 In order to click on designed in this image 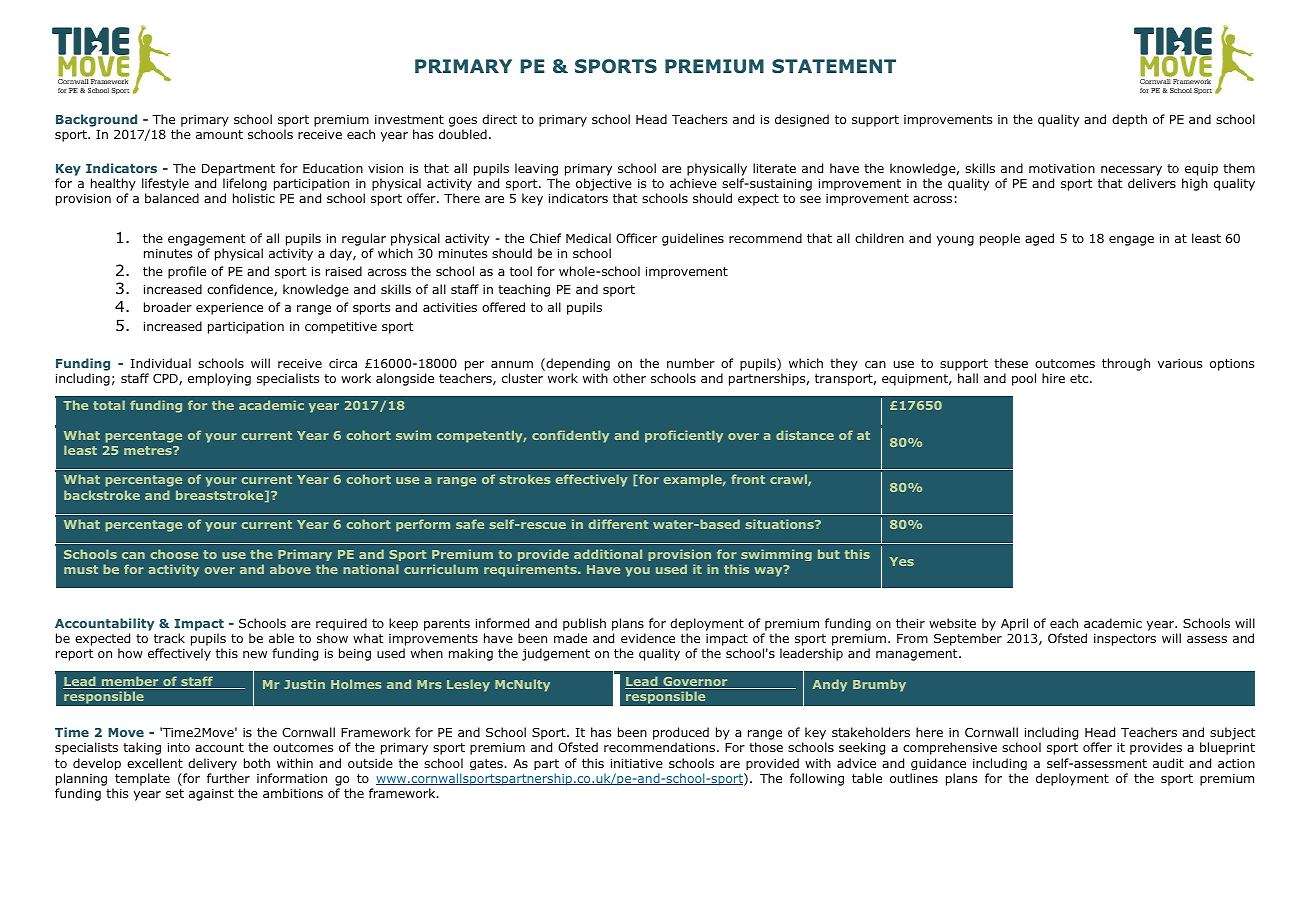, I will do `click(802, 120)`.
